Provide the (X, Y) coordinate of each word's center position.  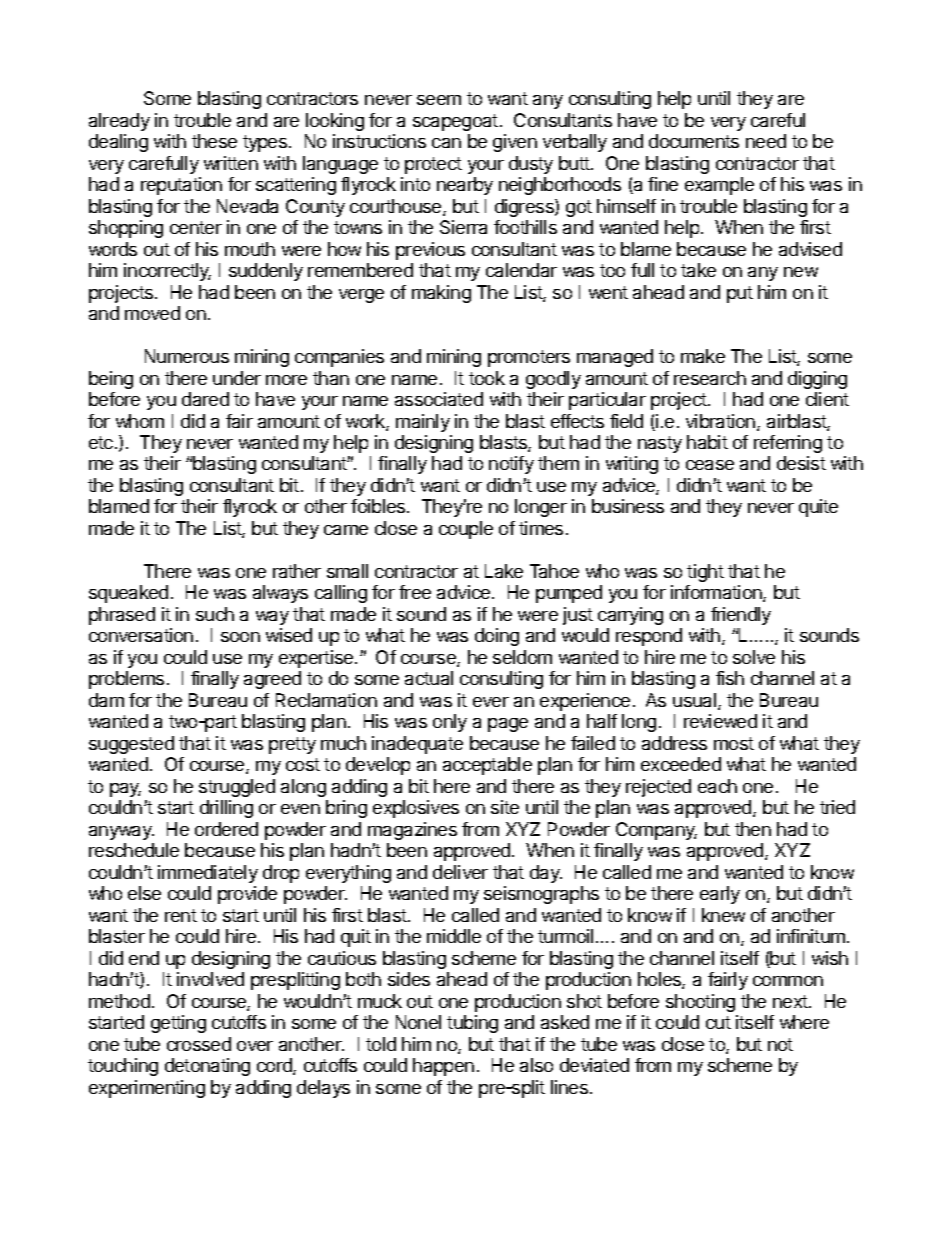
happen (443, 1067)
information (717, 593)
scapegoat (455, 122)
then (753, 829)
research (710, 378)
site (505, 807)
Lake (504, 571)
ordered (226, 829)
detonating (207, 1067)
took (487, 378)
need (766, 141)
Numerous (187, 356)
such (215, 614)
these (214, 141)
